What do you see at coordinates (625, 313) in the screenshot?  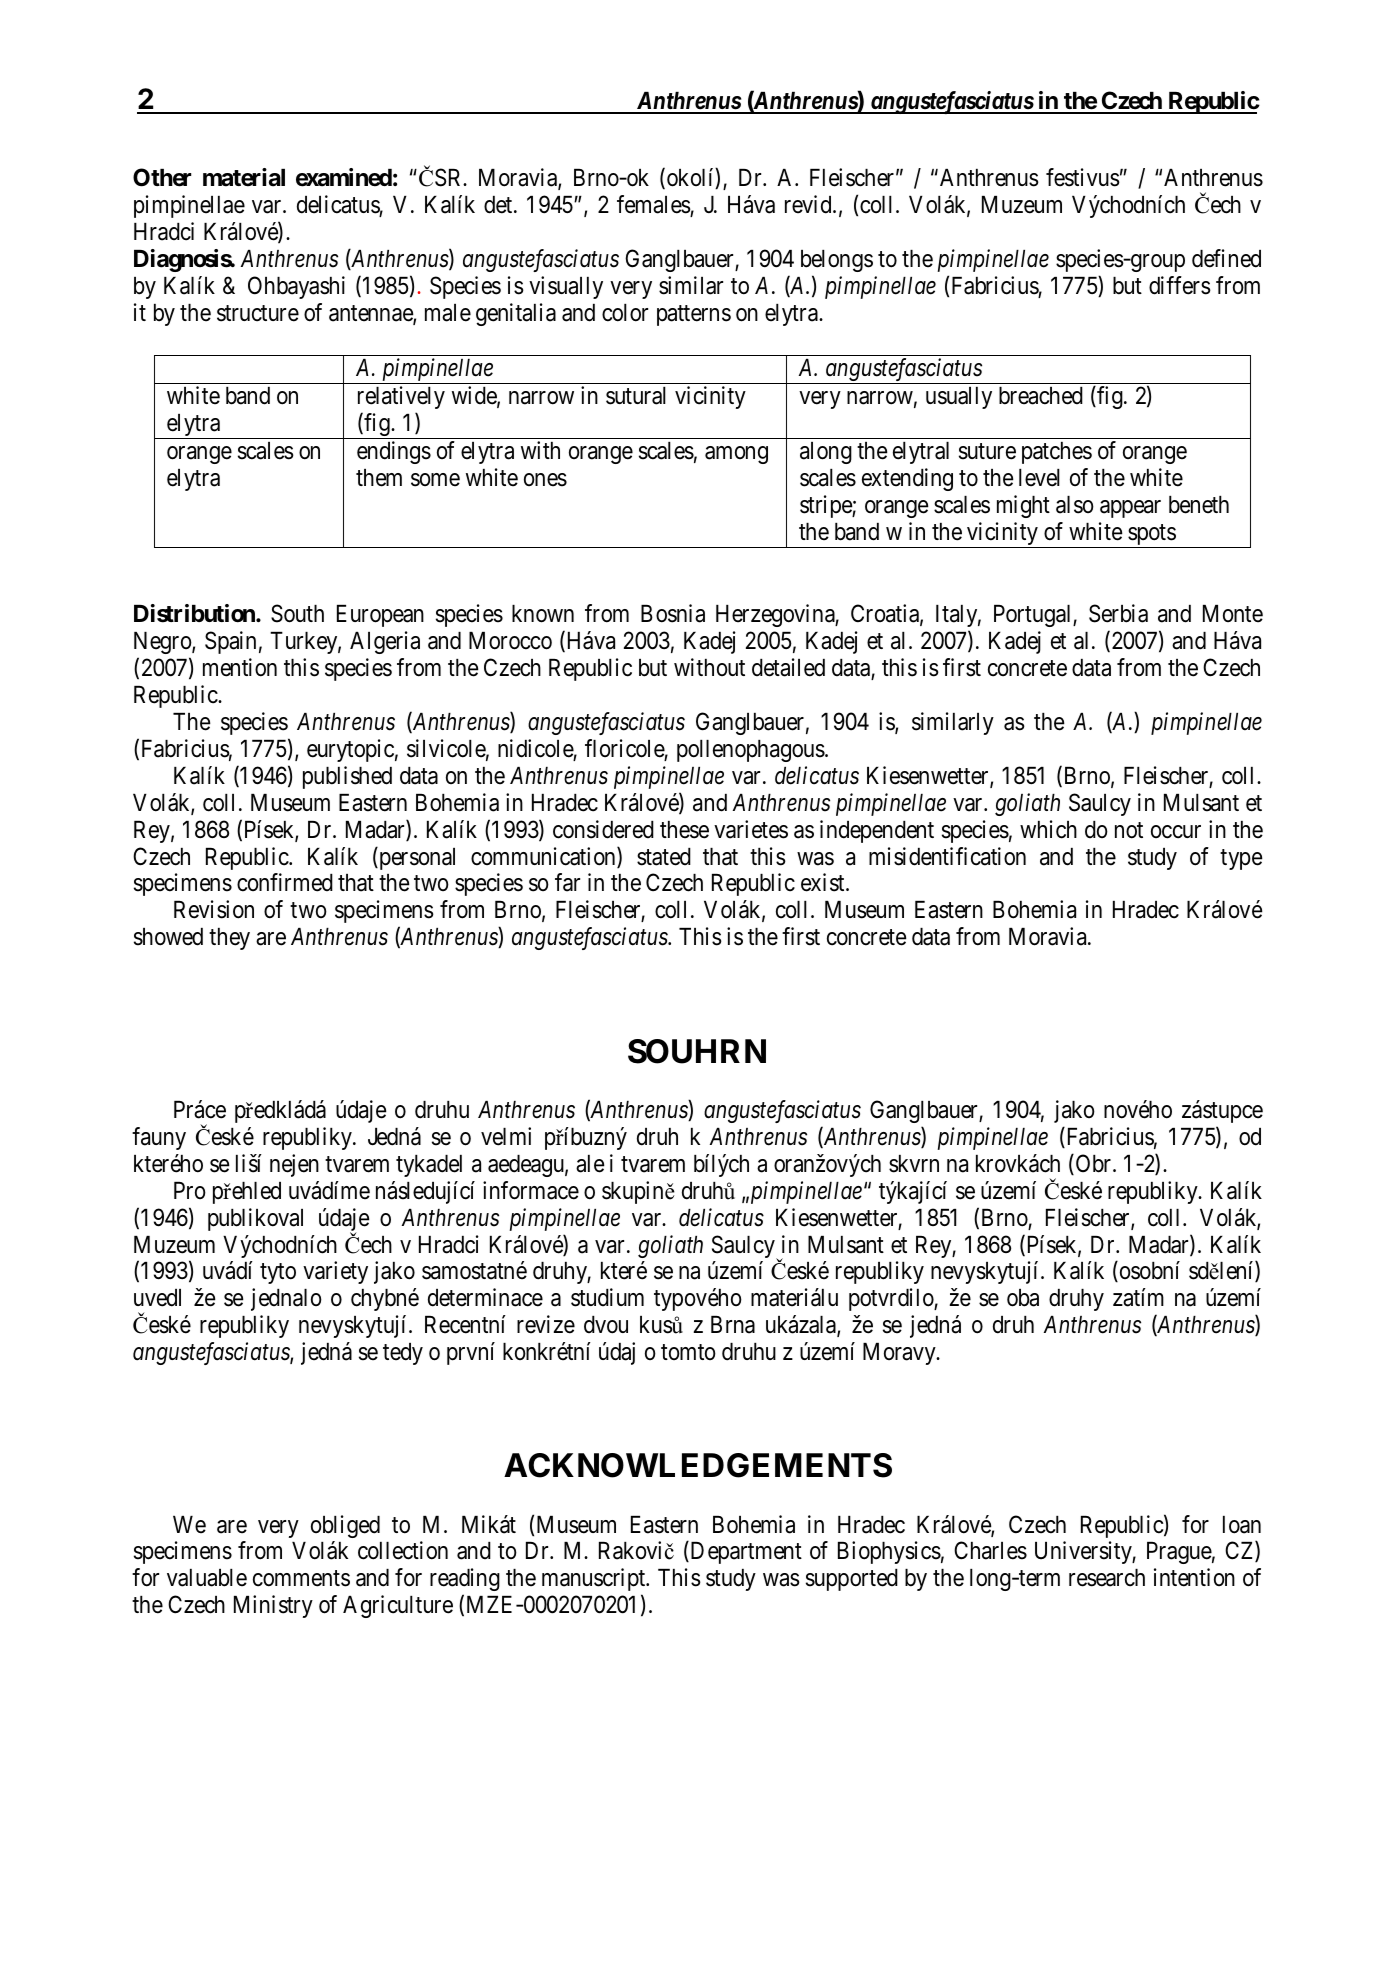 I see `color` at bounding box center [625, 313].
